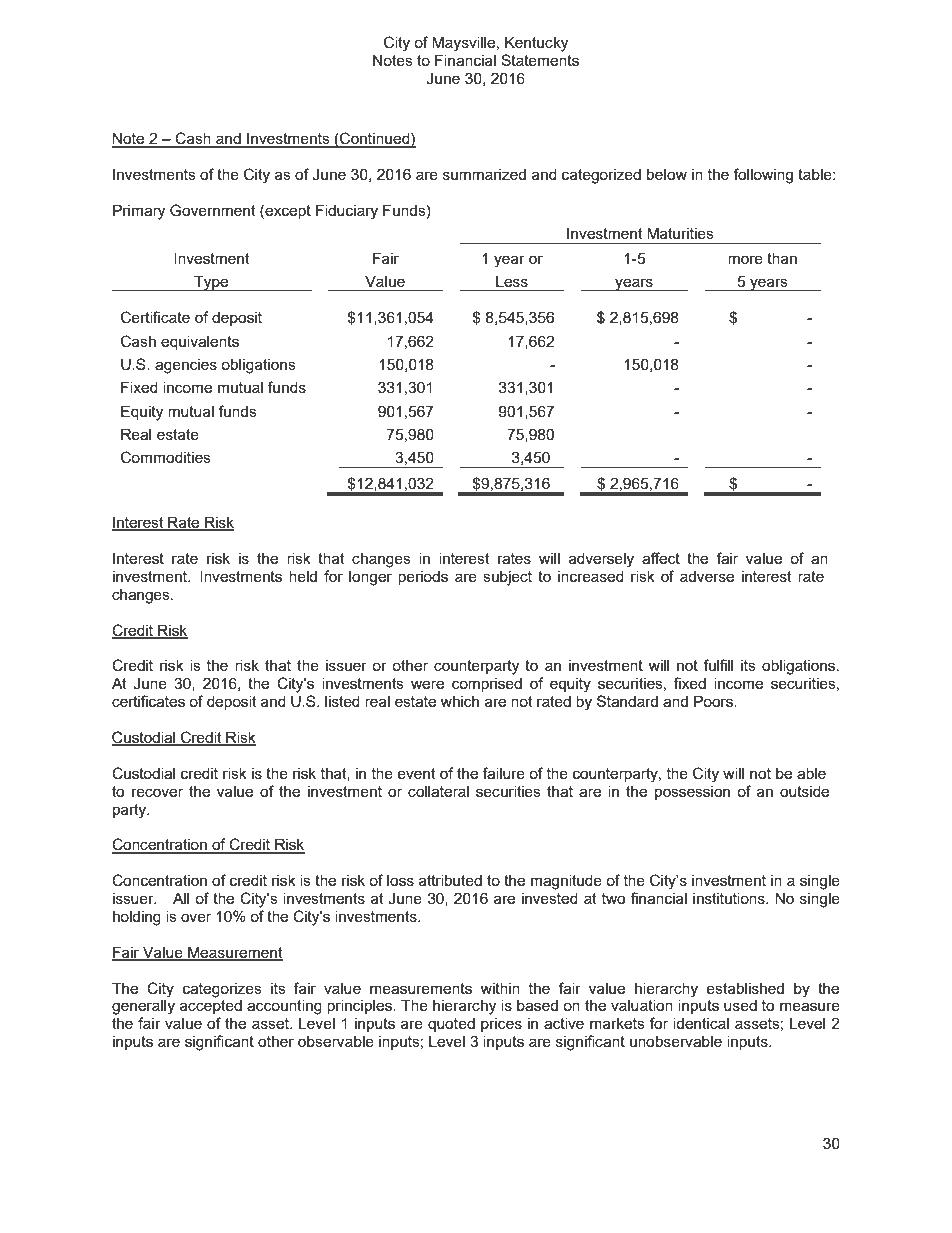 Image resolution: width=952 pixels, height=1233 pixels. Describe the element at coordinates (487, 684) in the screenshot. I see `comprised` at that location.
